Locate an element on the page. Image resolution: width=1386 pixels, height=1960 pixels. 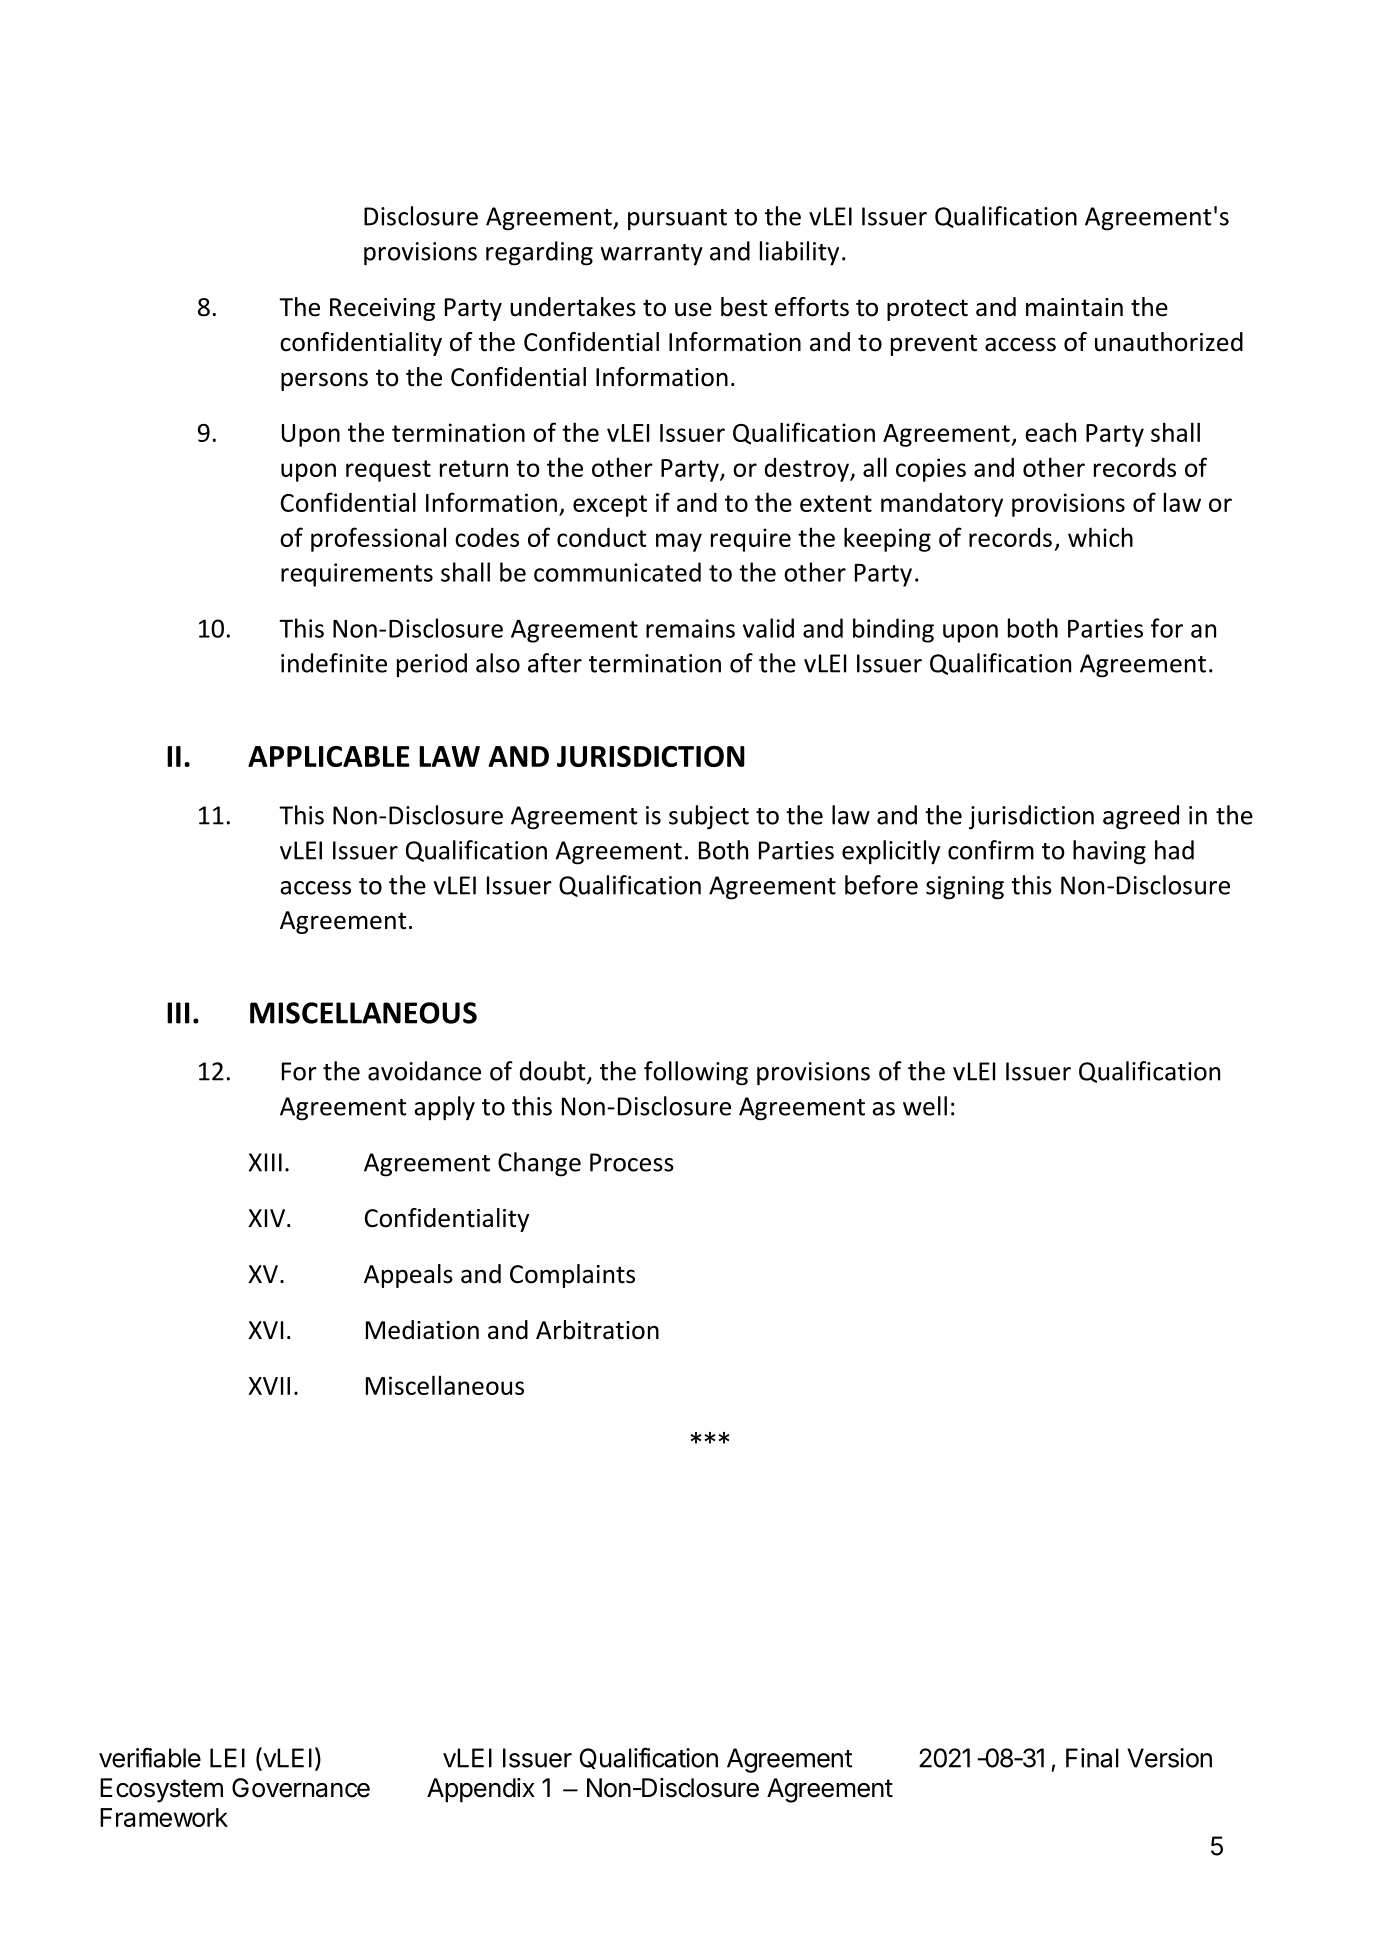
maintain is located at coordinates (1074, 307).
